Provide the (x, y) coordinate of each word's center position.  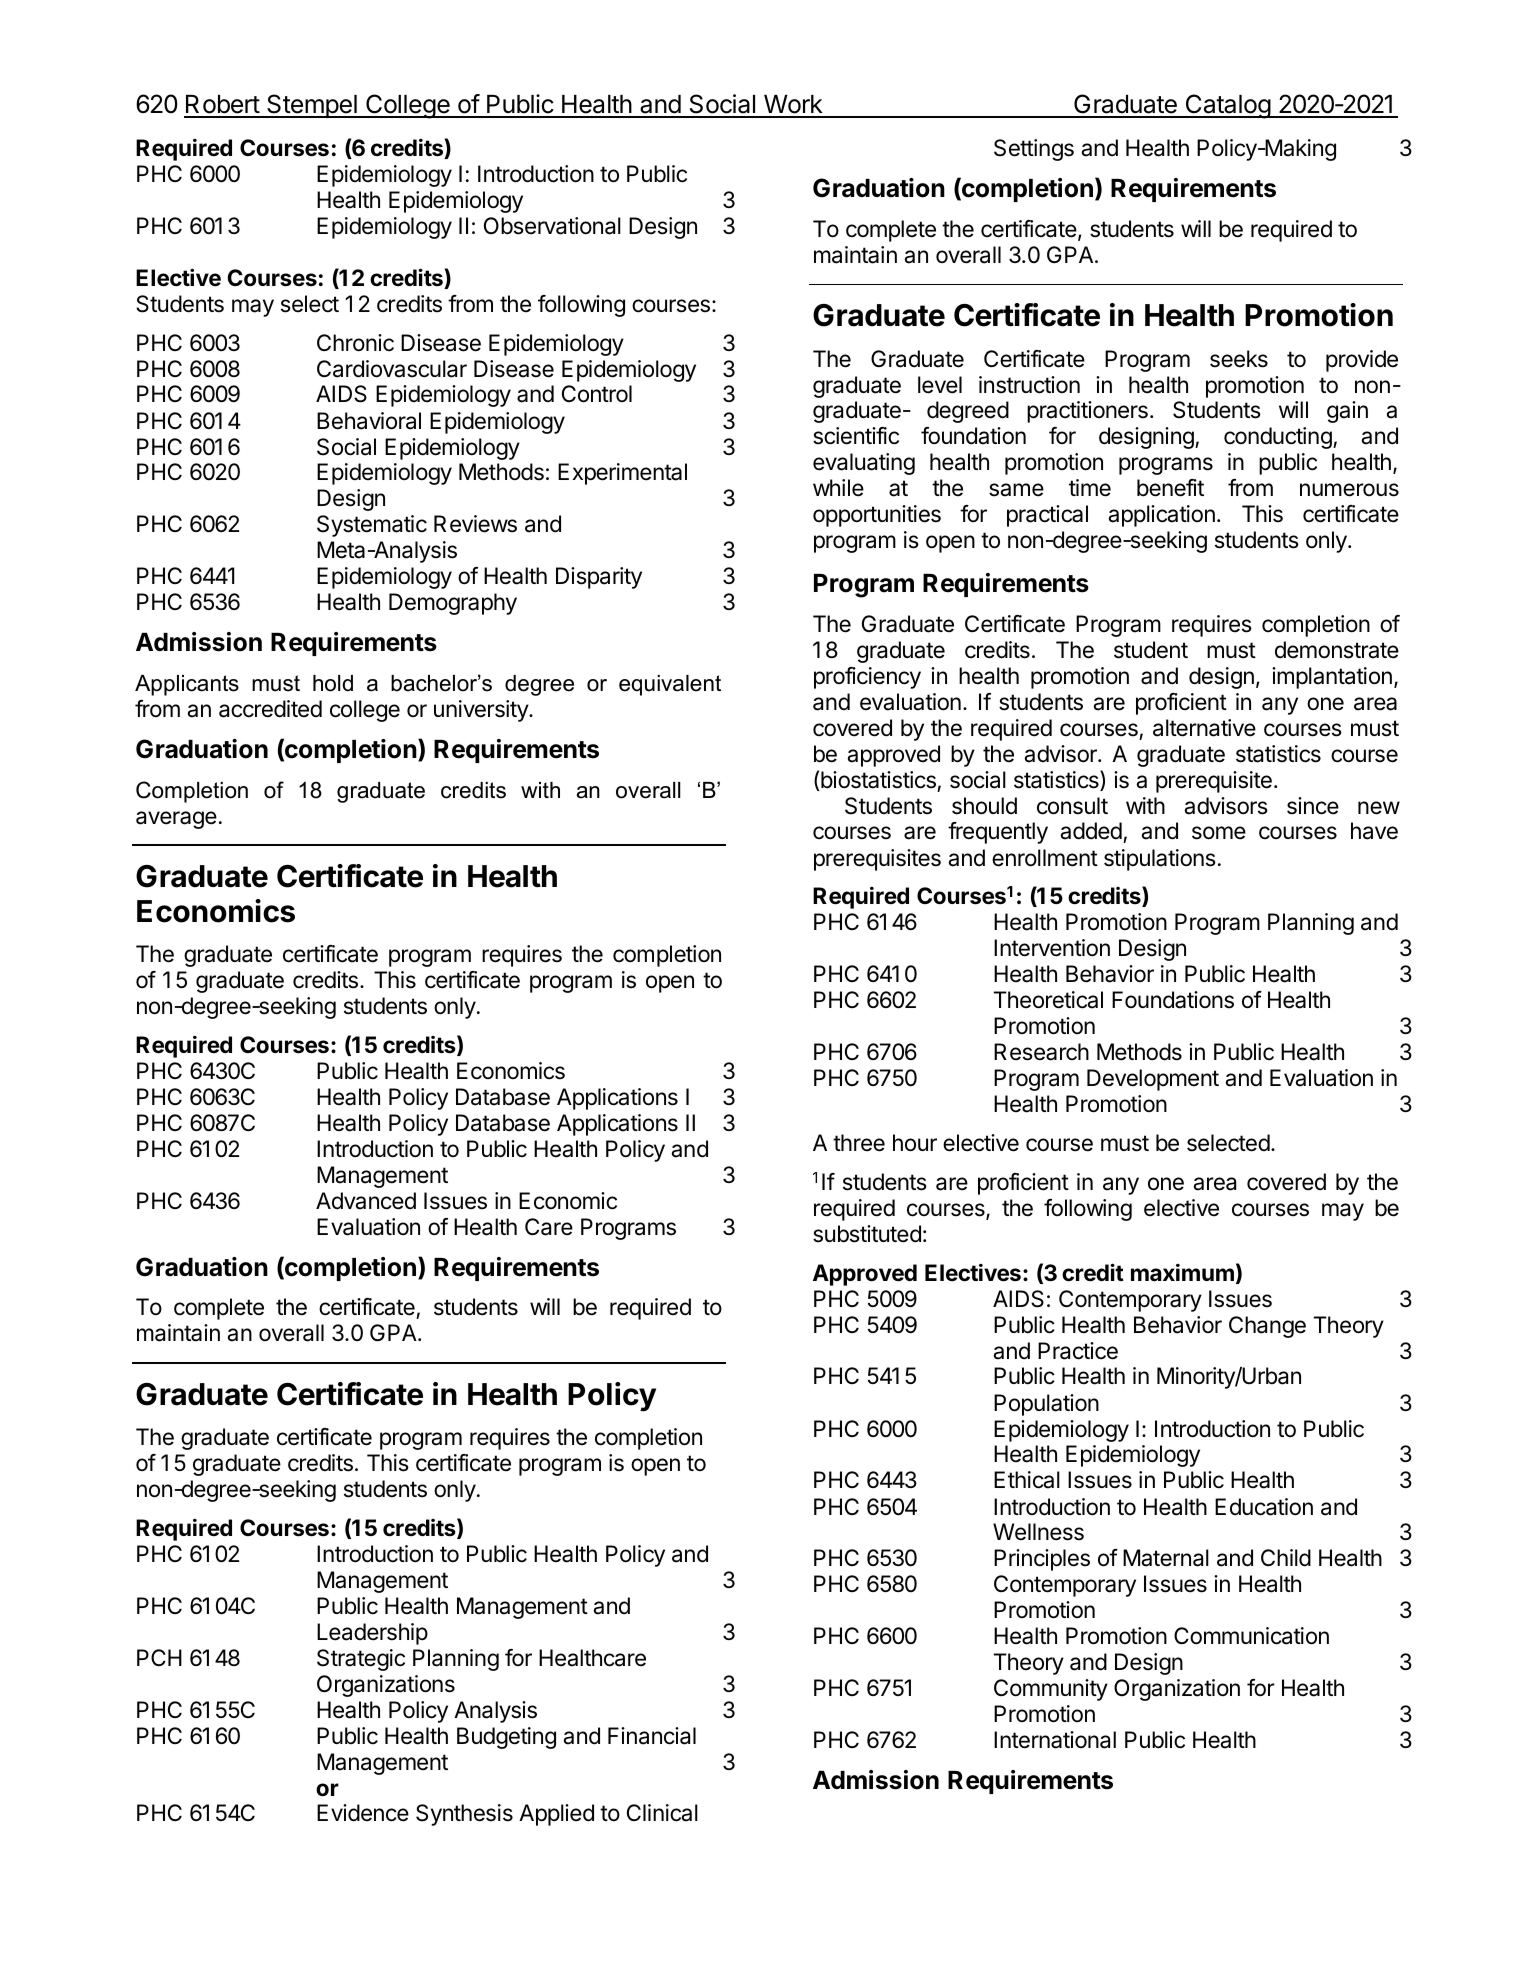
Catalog (1227, 106)
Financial (652, 1736)
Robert (222, 106)
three (859, 1143)
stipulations (1160, 860)
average (176, 820)
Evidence (363, 1813)
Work (793, 106)
